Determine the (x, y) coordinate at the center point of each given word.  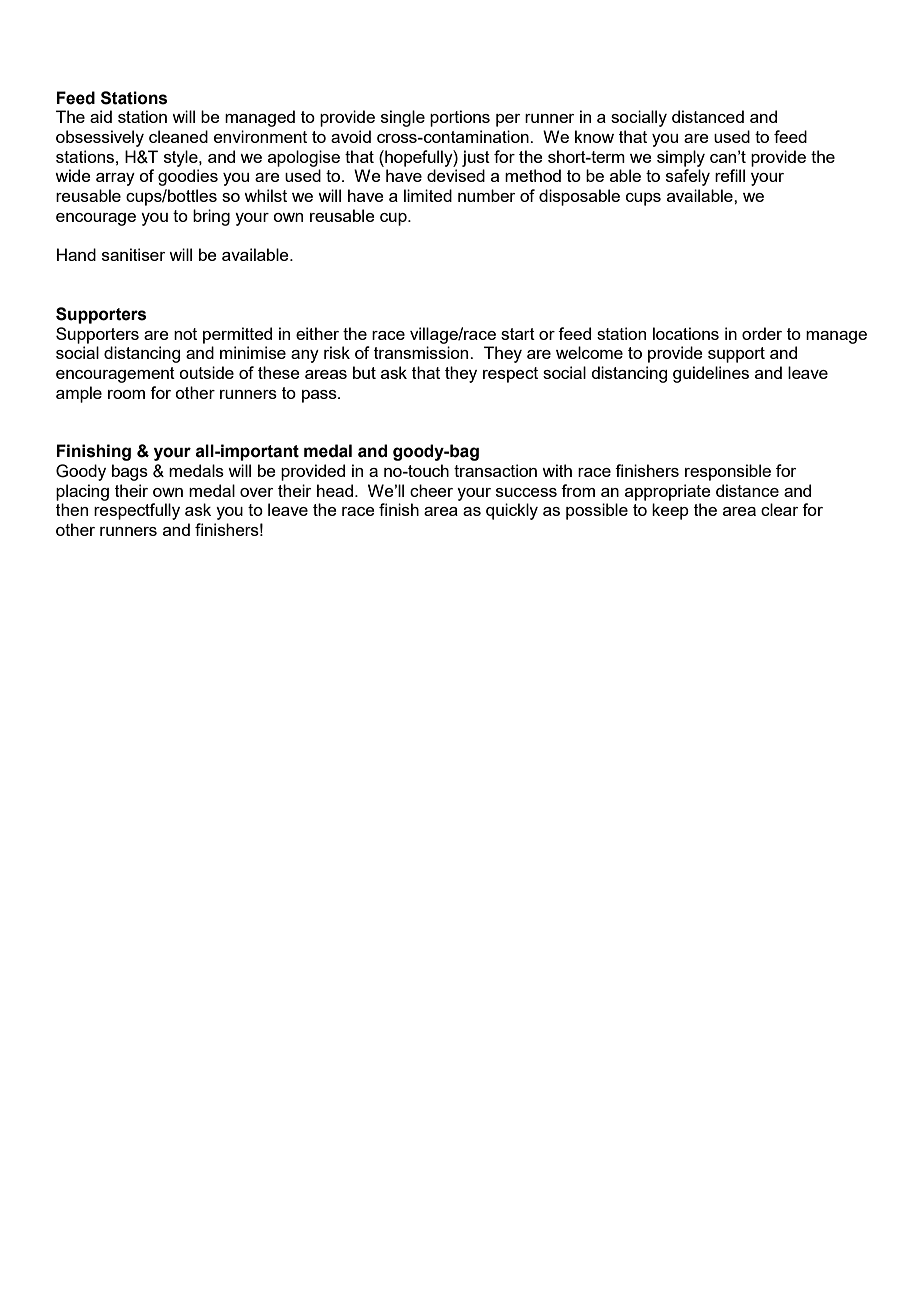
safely (688, 177)
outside (206, 372)
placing (82, 492)
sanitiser (134, 254)
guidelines (711, 374)
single (403, 118)
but (364, 372)
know (594, 136)
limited (428, 195)
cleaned (178, 136)
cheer (431, 490)
